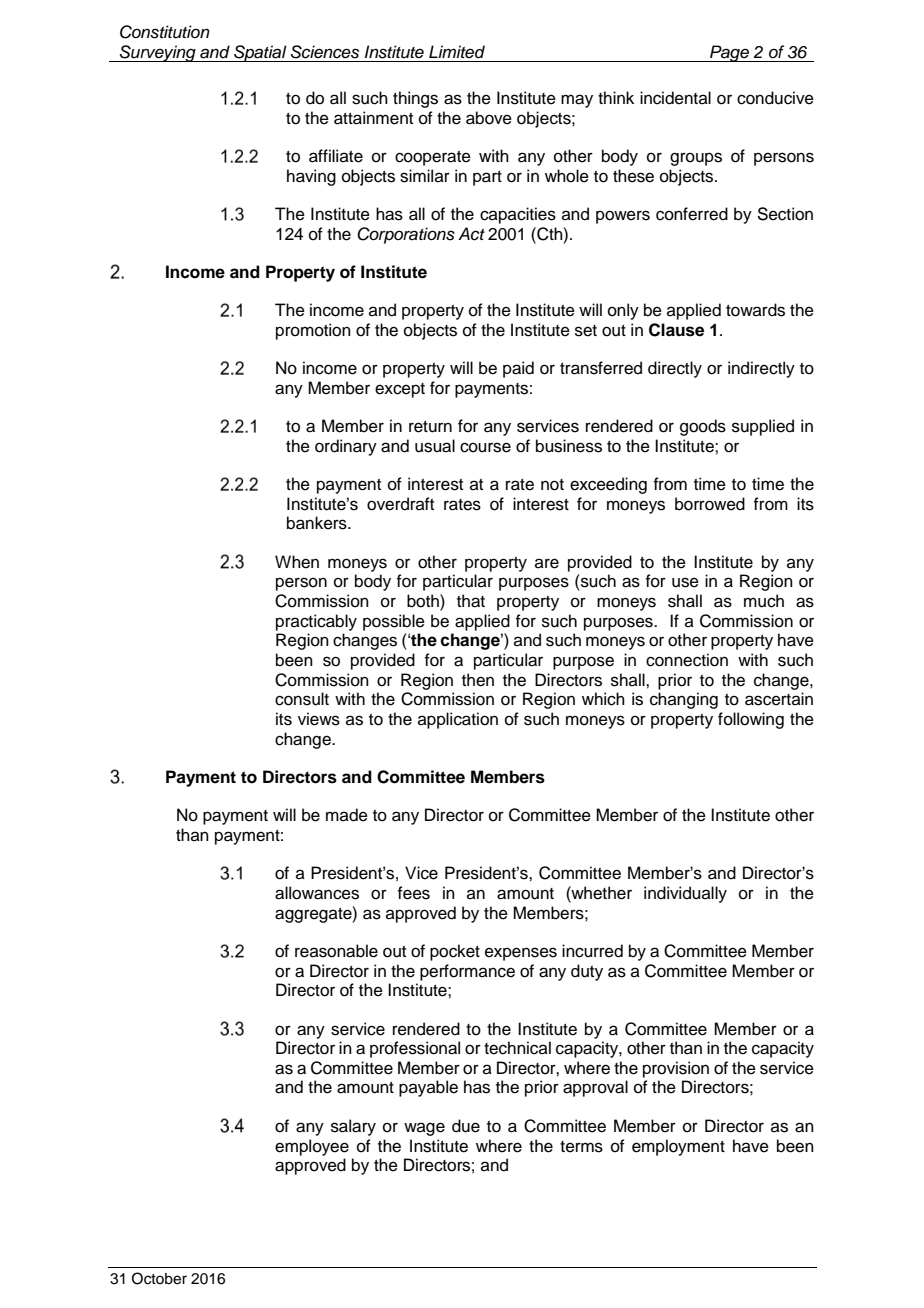 This image has height=1308, width=924. I want to click on Limited, so click(457, 52).
